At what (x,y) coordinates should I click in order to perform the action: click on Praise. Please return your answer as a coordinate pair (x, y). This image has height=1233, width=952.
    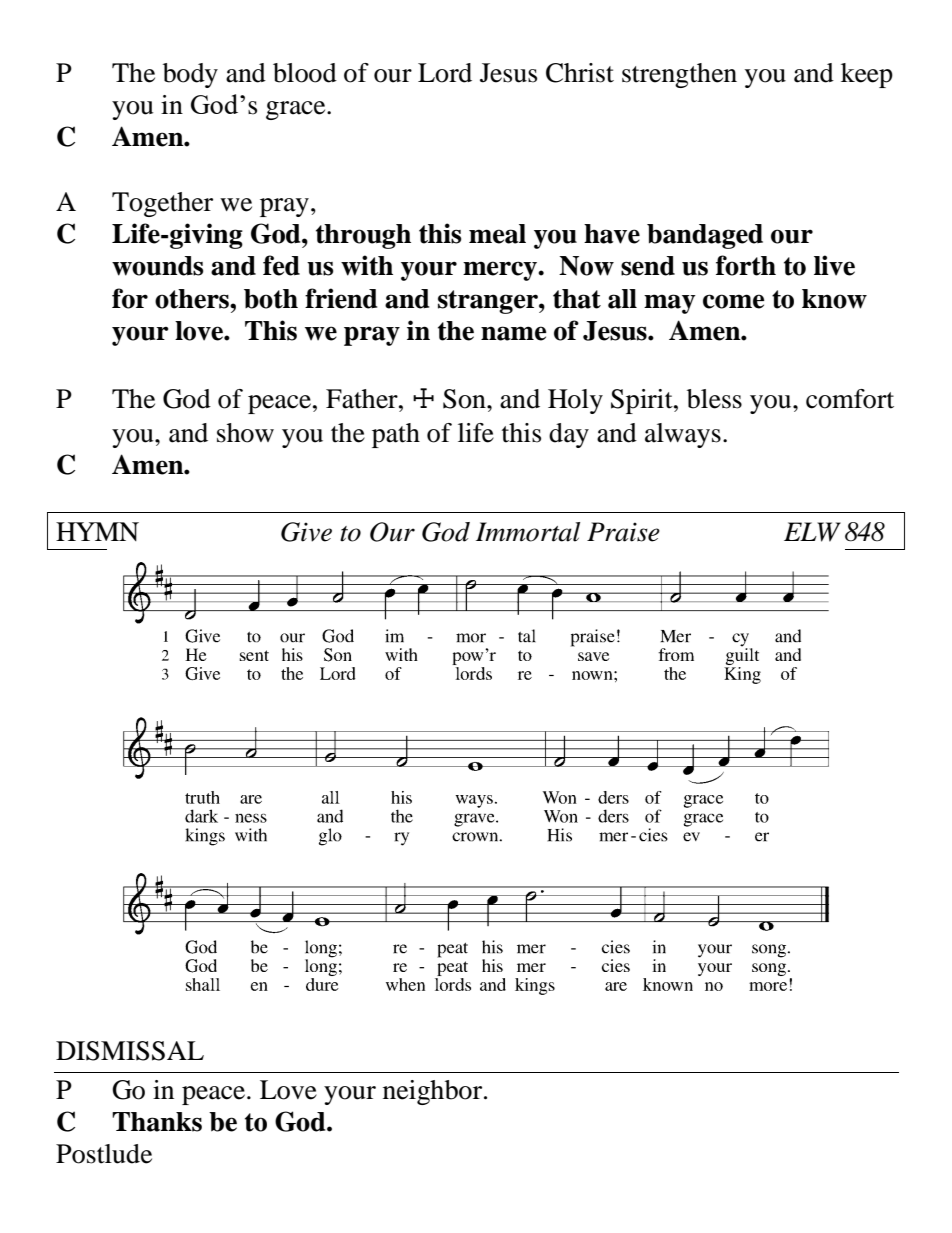
    Looking at the image, I should click on (623, 532).
